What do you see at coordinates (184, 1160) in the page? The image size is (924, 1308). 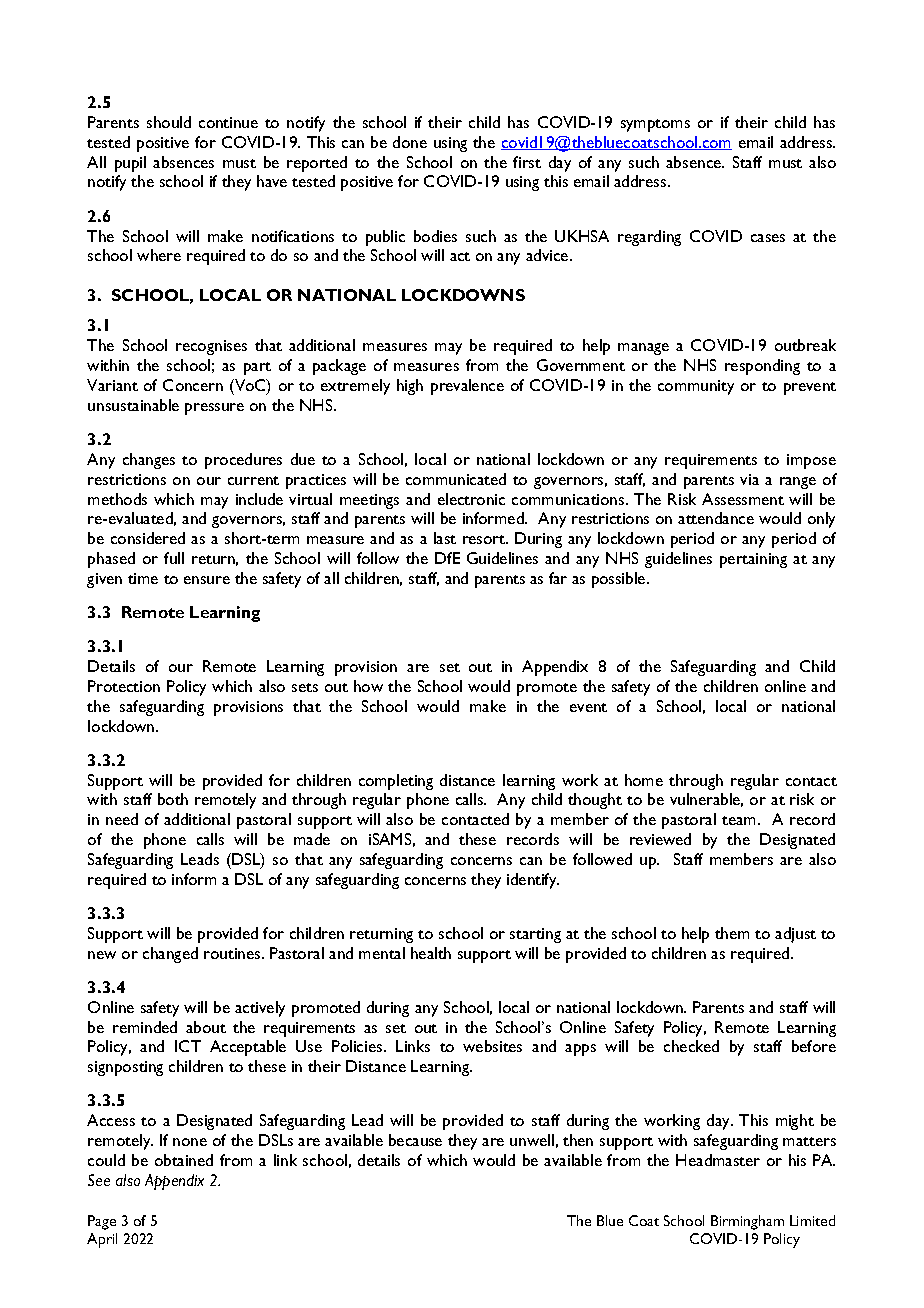 I see `obtained` at bounding box center [184, 1160].
